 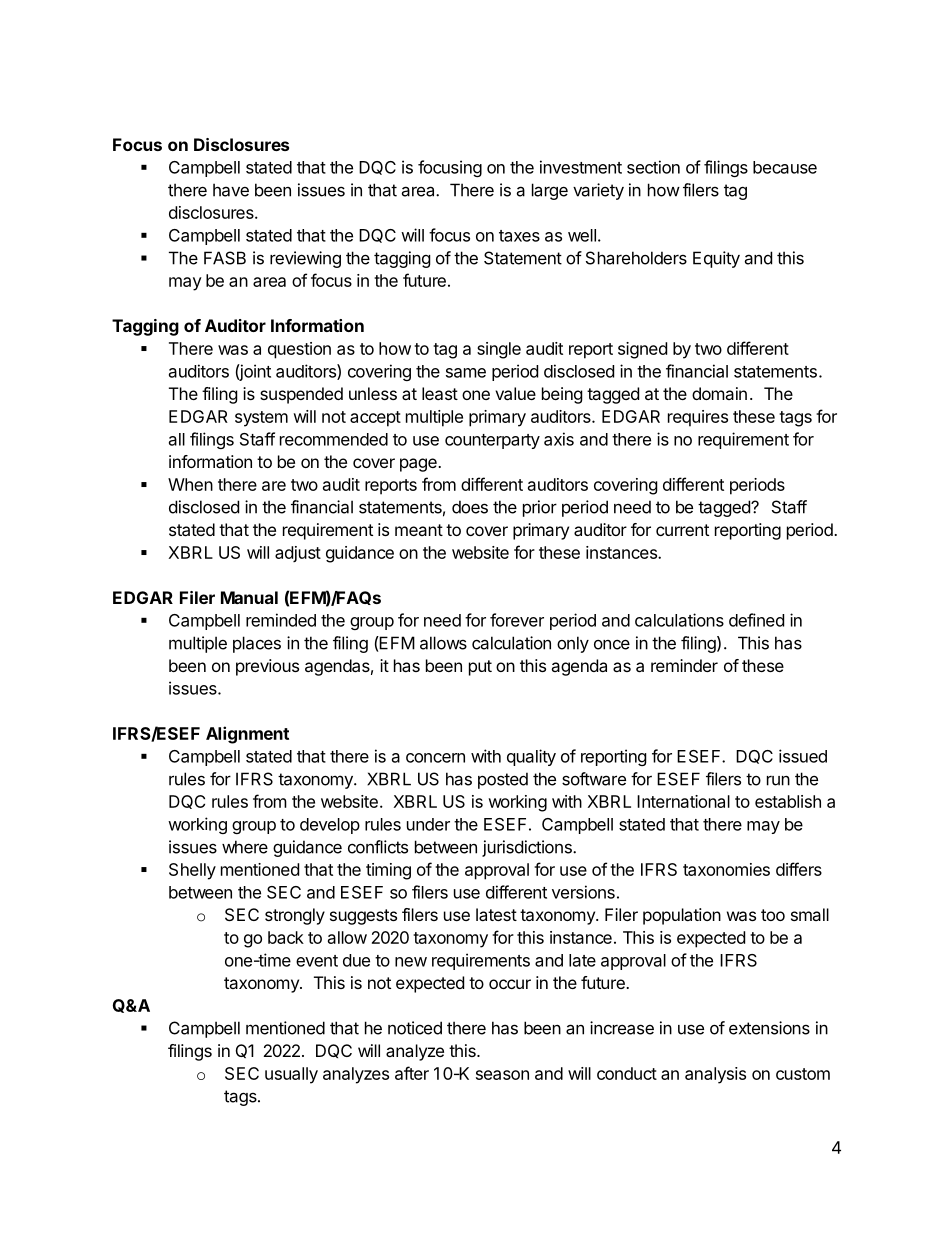 What do you see at coordinates (756, 620) in the image?
I see `defined` at bounding box center [756, 620].
